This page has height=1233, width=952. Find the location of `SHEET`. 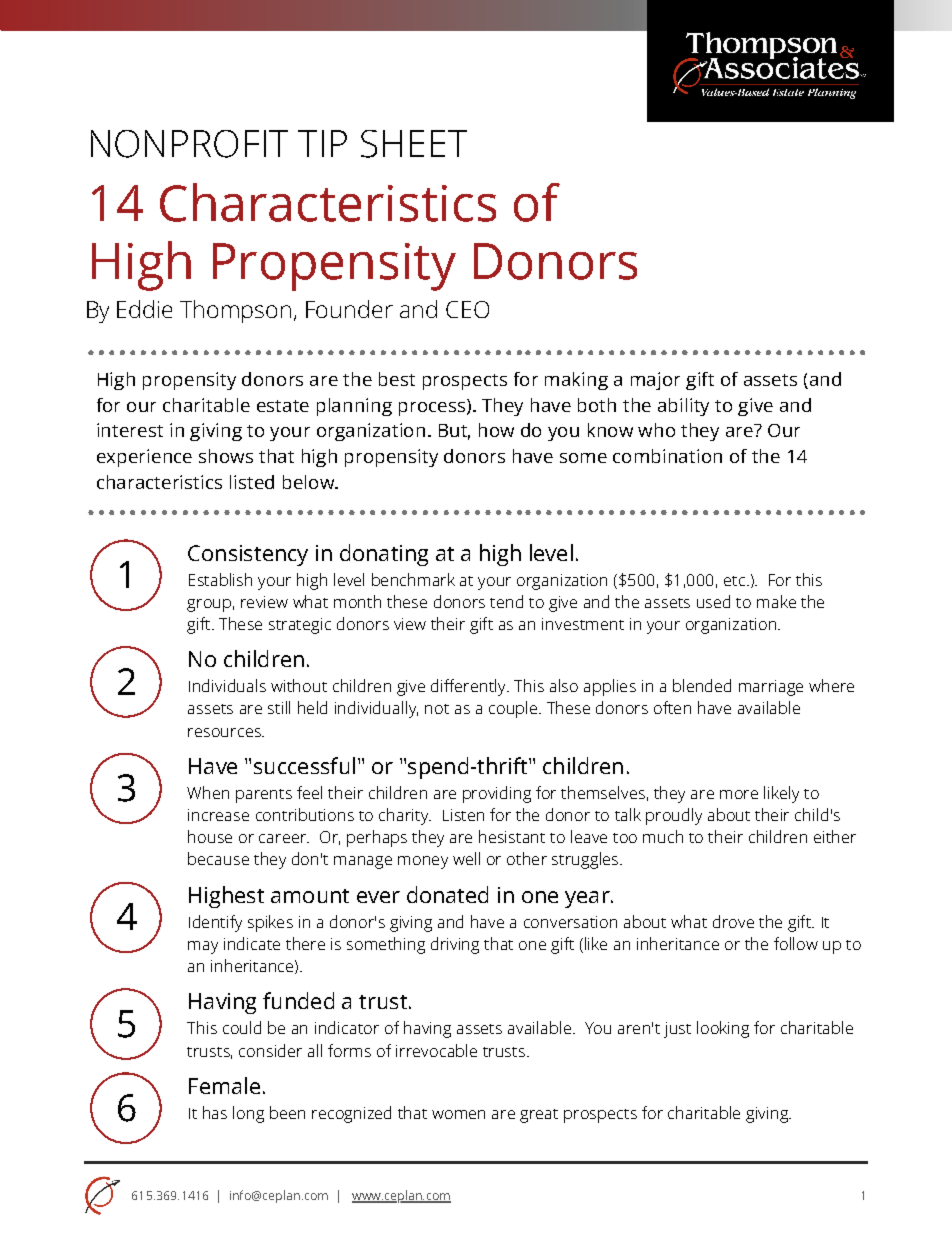

SHEET is located at coordinates (414, 144).
